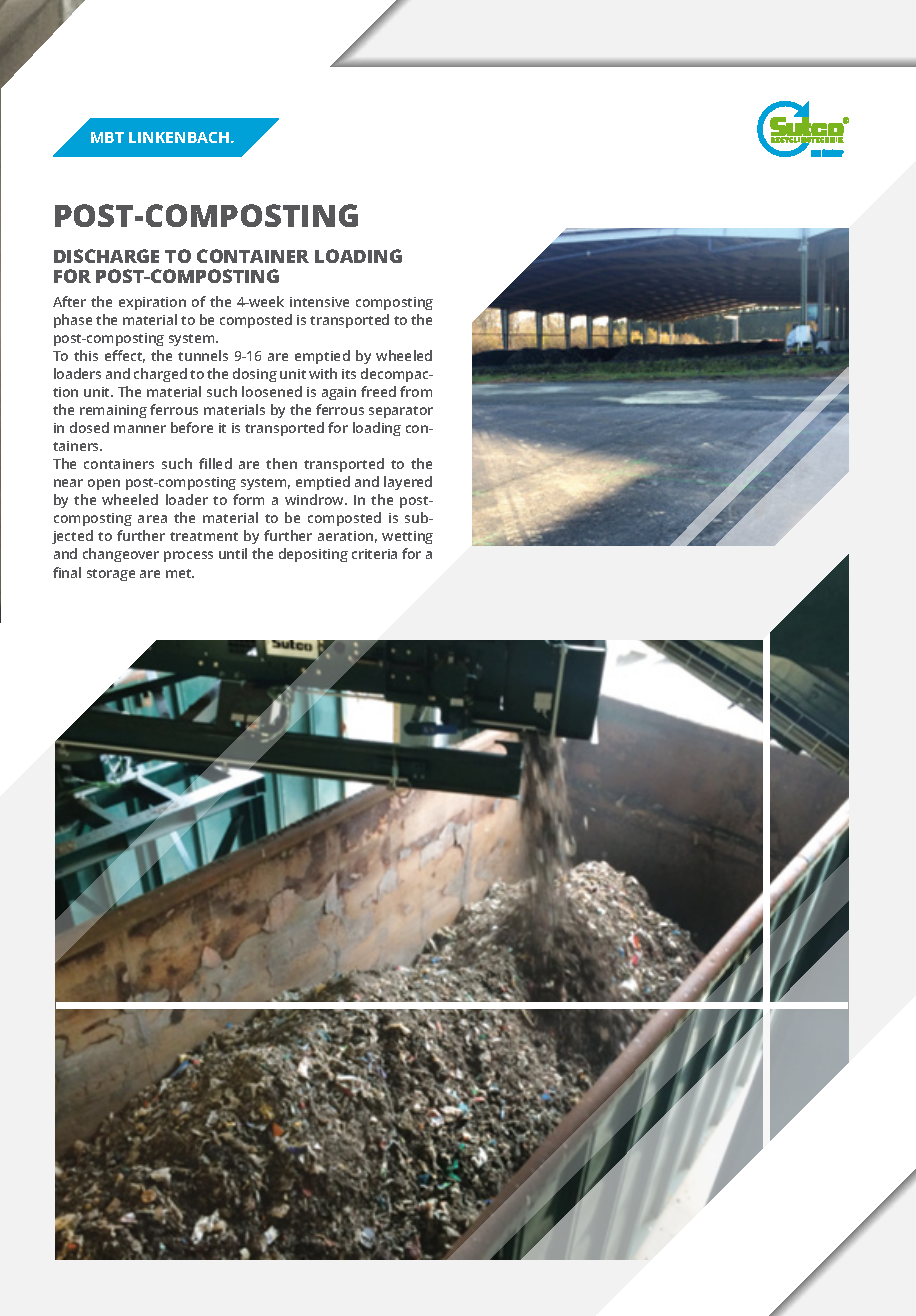  I want to click on dosing, so click(255, 375).
